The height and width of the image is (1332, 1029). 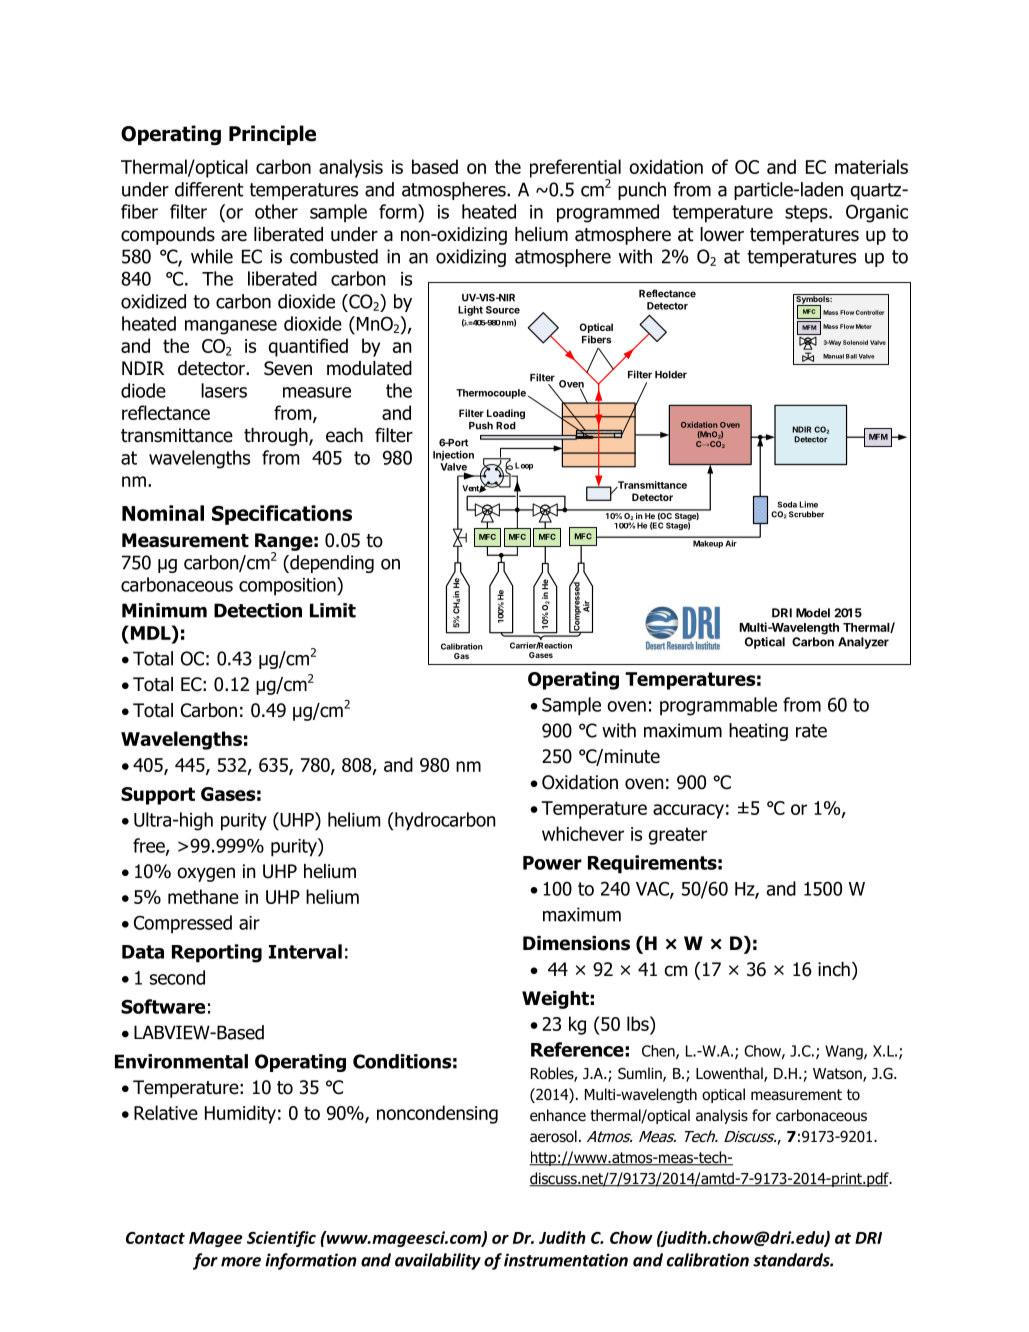 I want to click on more, so click(x=241, y=1262).
